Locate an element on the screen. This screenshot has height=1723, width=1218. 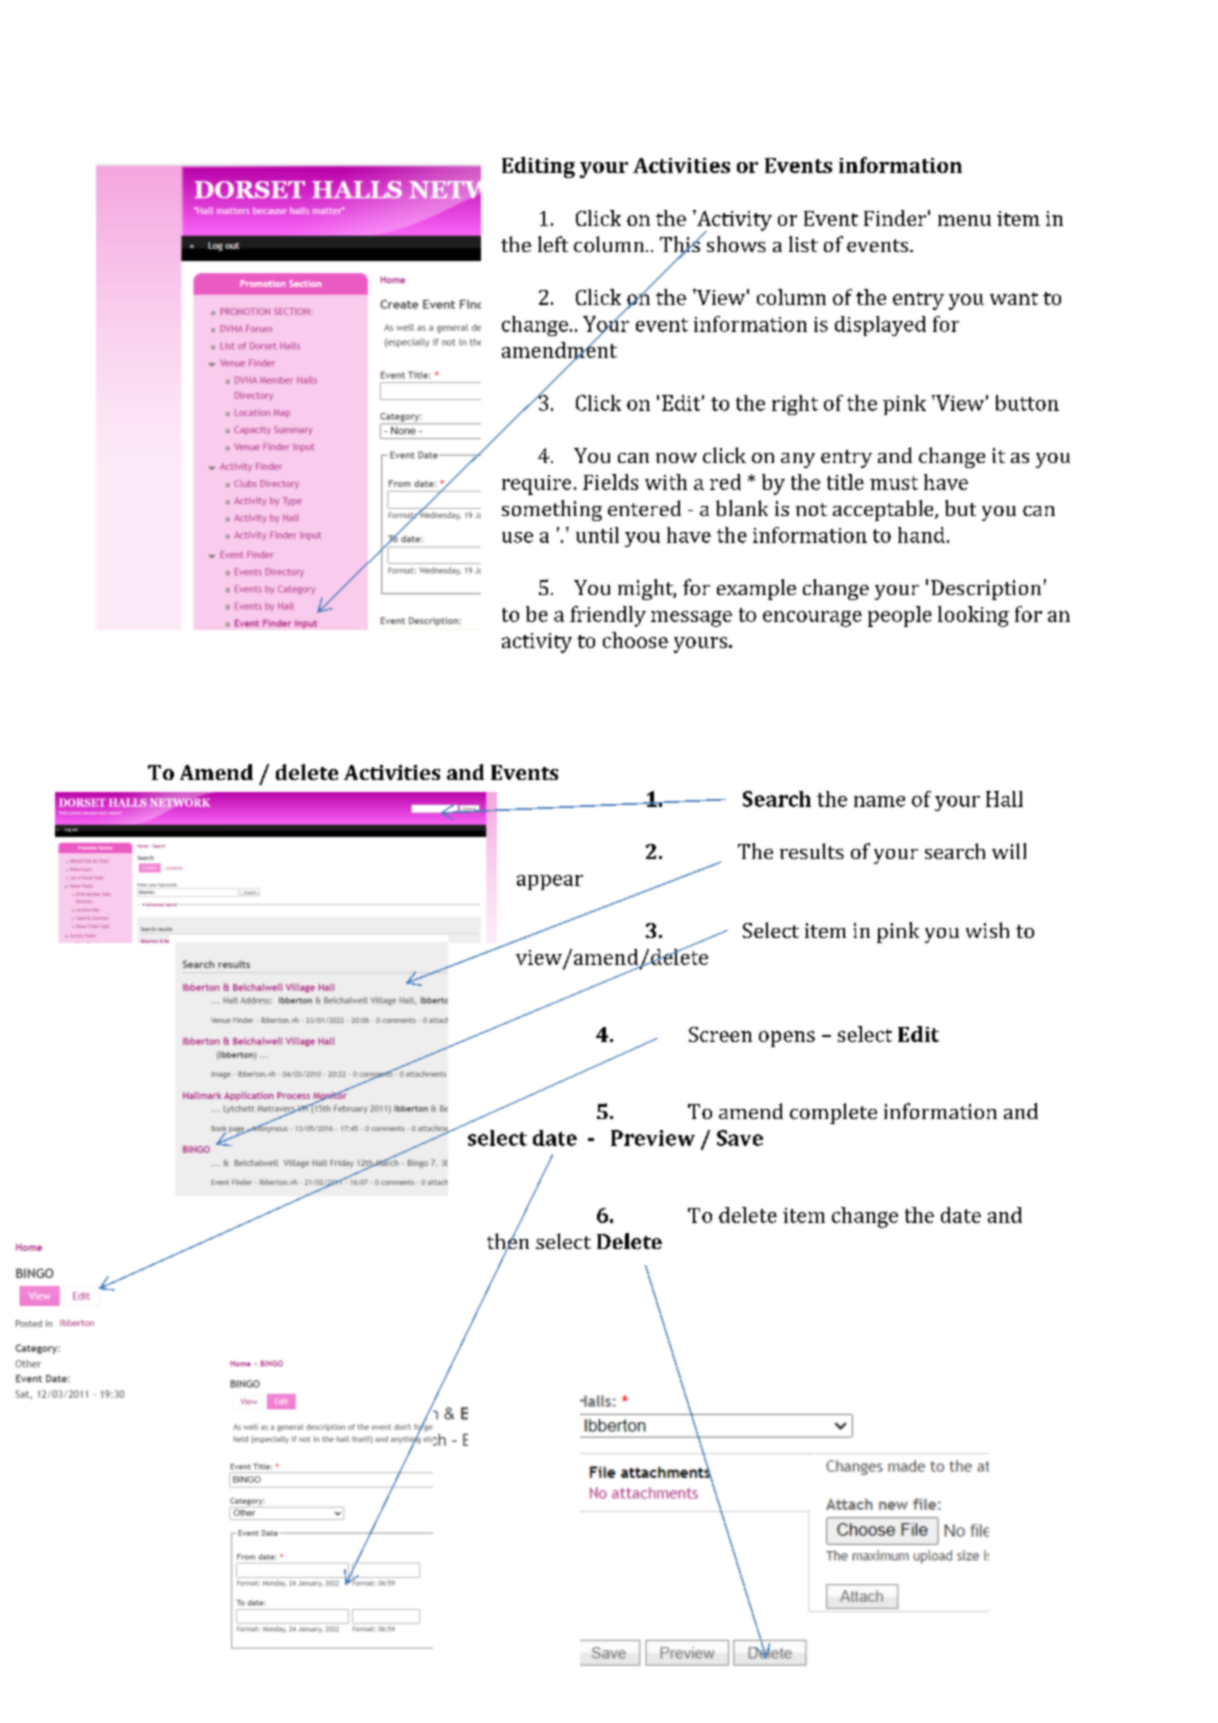
example is located at coordinates (756, 589).
